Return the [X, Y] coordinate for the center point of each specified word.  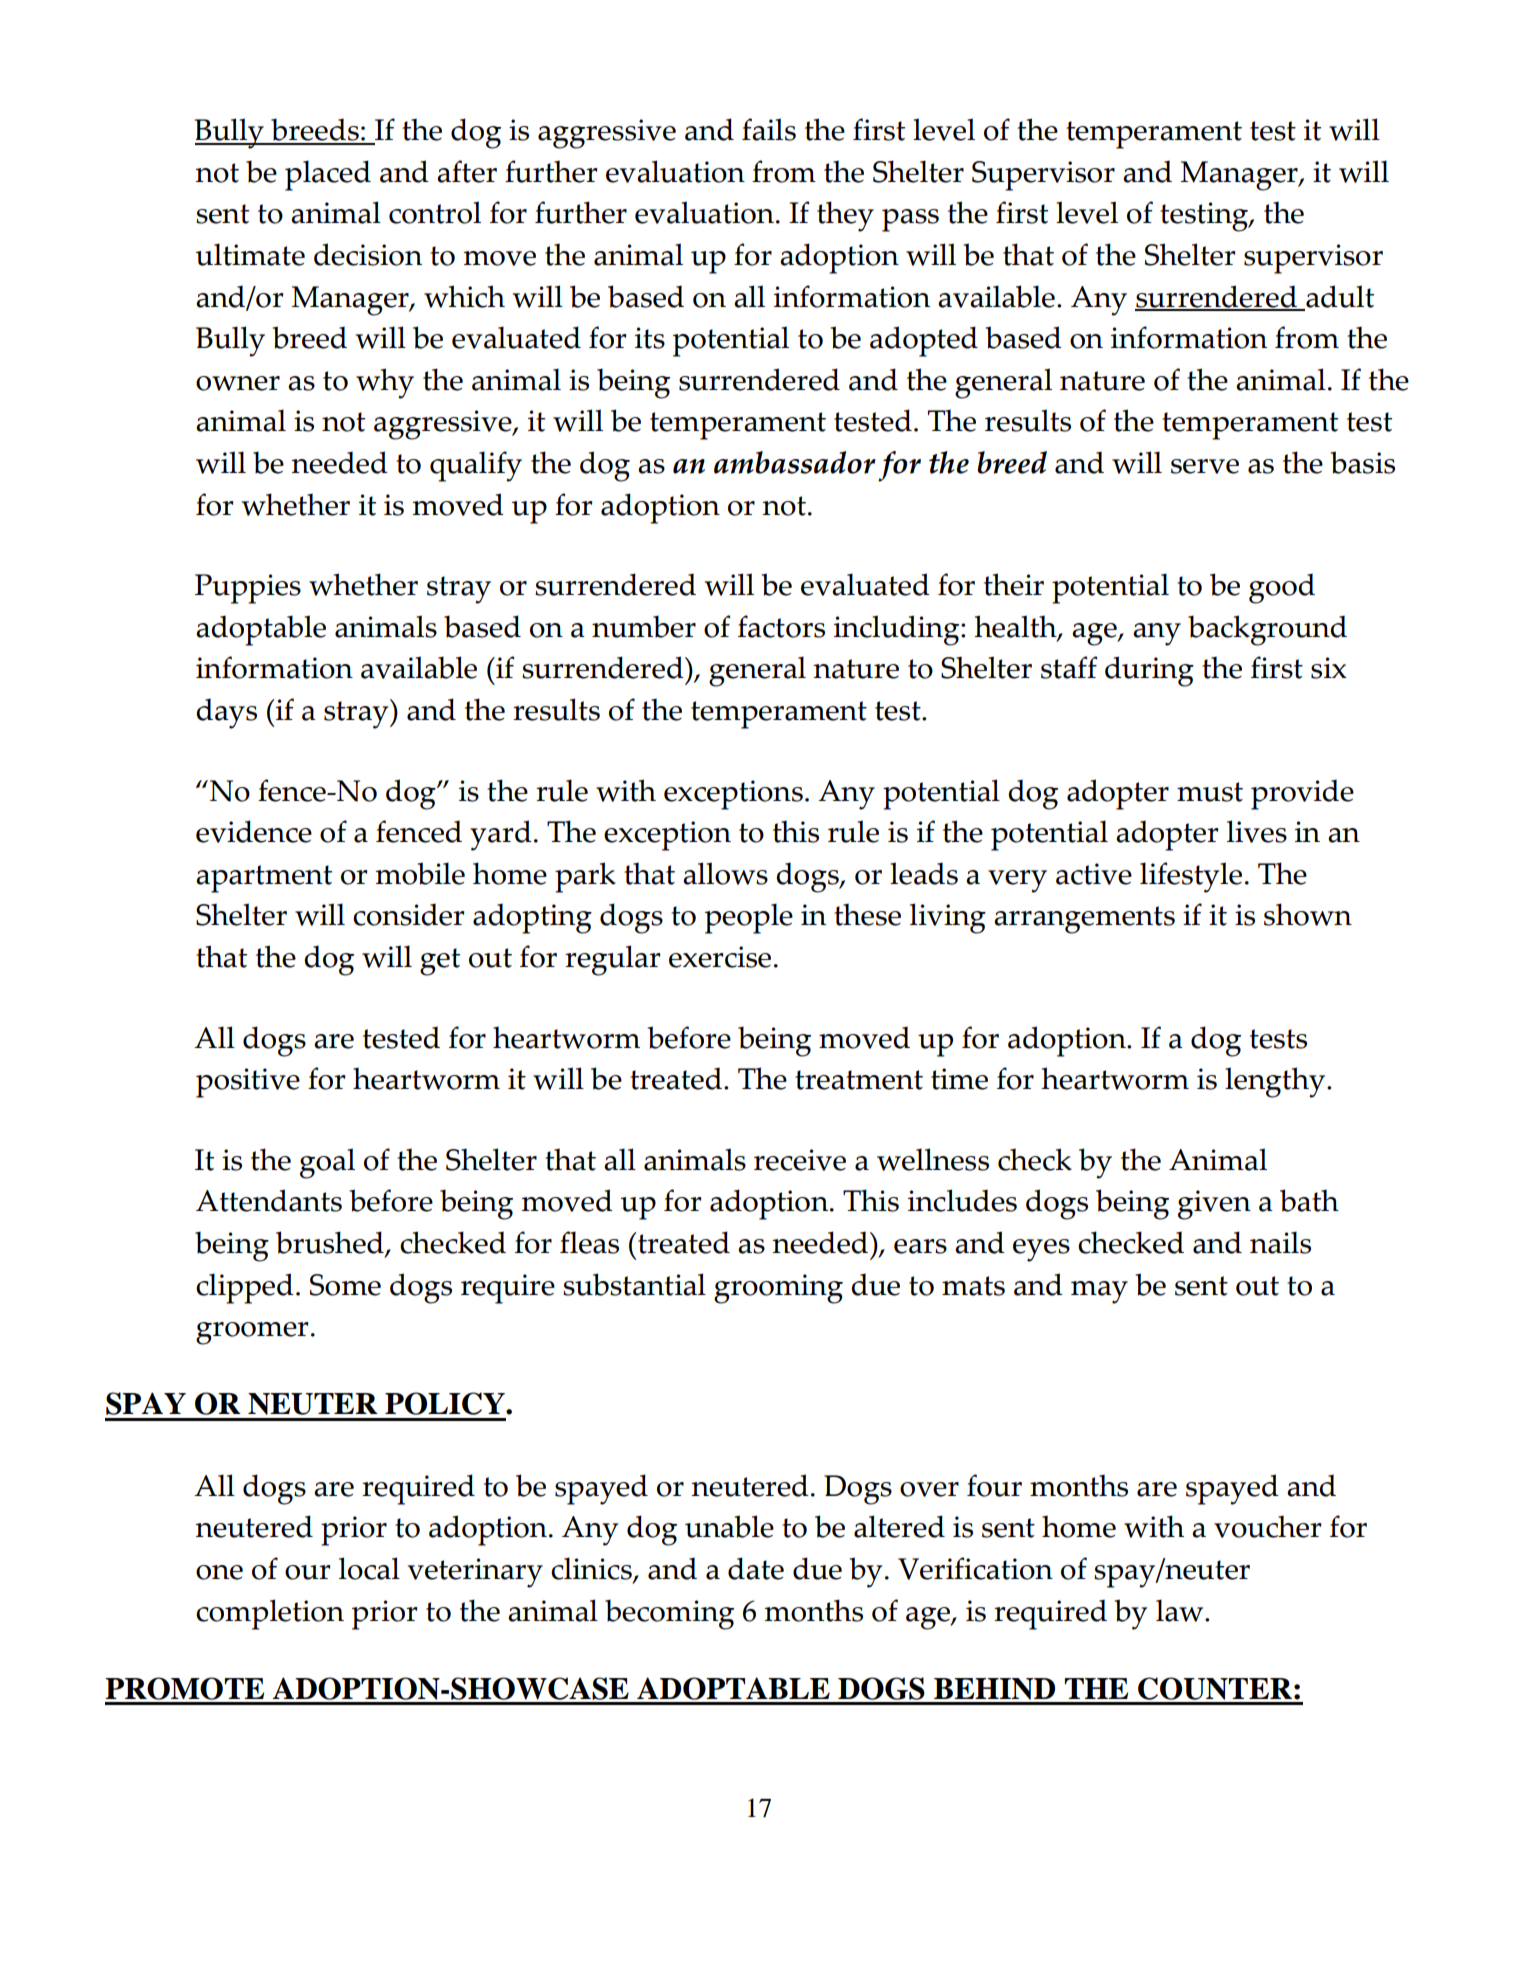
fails [769, 129]
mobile [420, 873]
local [369, 1568]
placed [328, 175]
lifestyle [1191, 877]
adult [1339, 297]
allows [725, 873]
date [756, 1568]
